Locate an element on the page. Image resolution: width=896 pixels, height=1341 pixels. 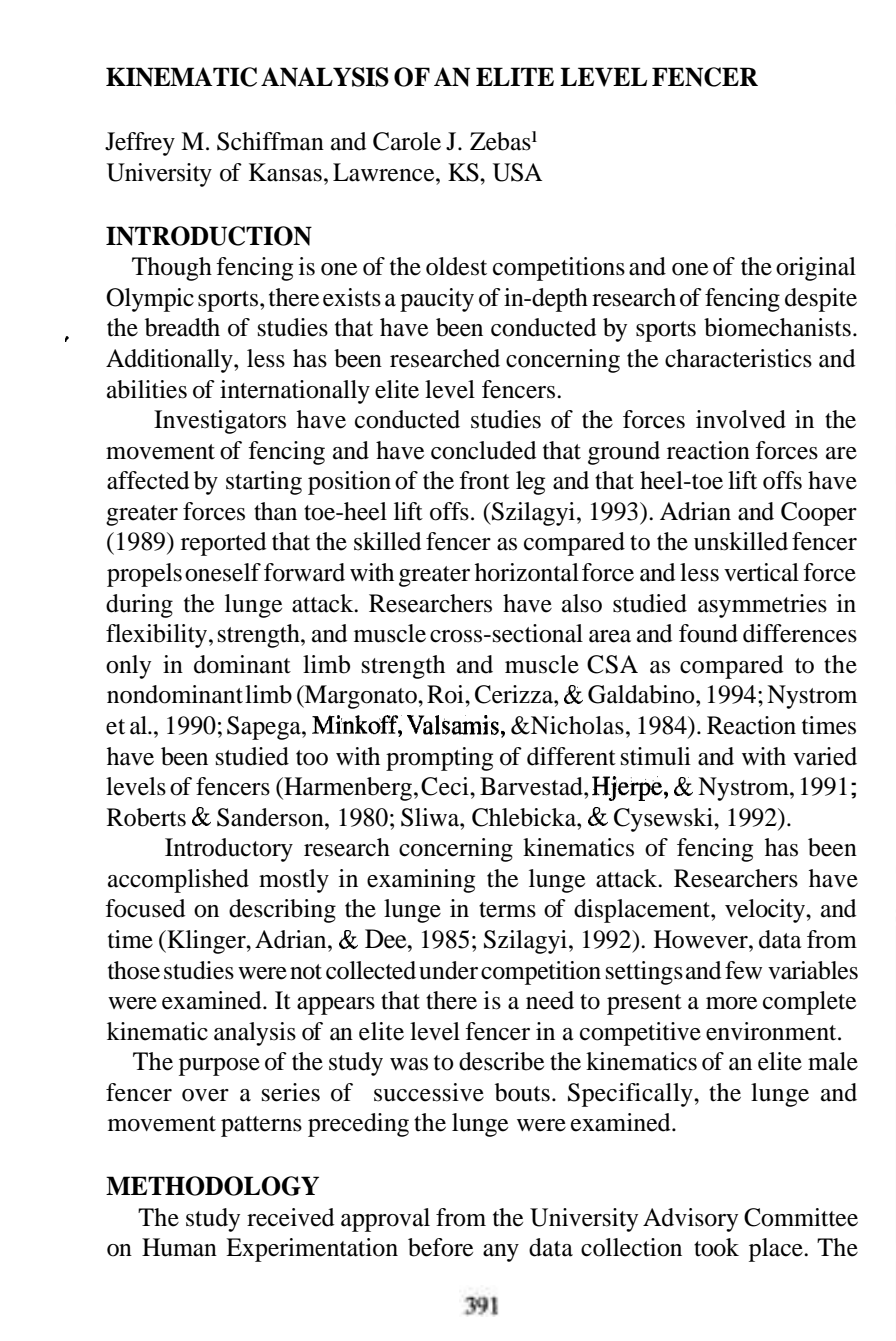
METHODOLOGY is located at coordinates (212, 1186).
